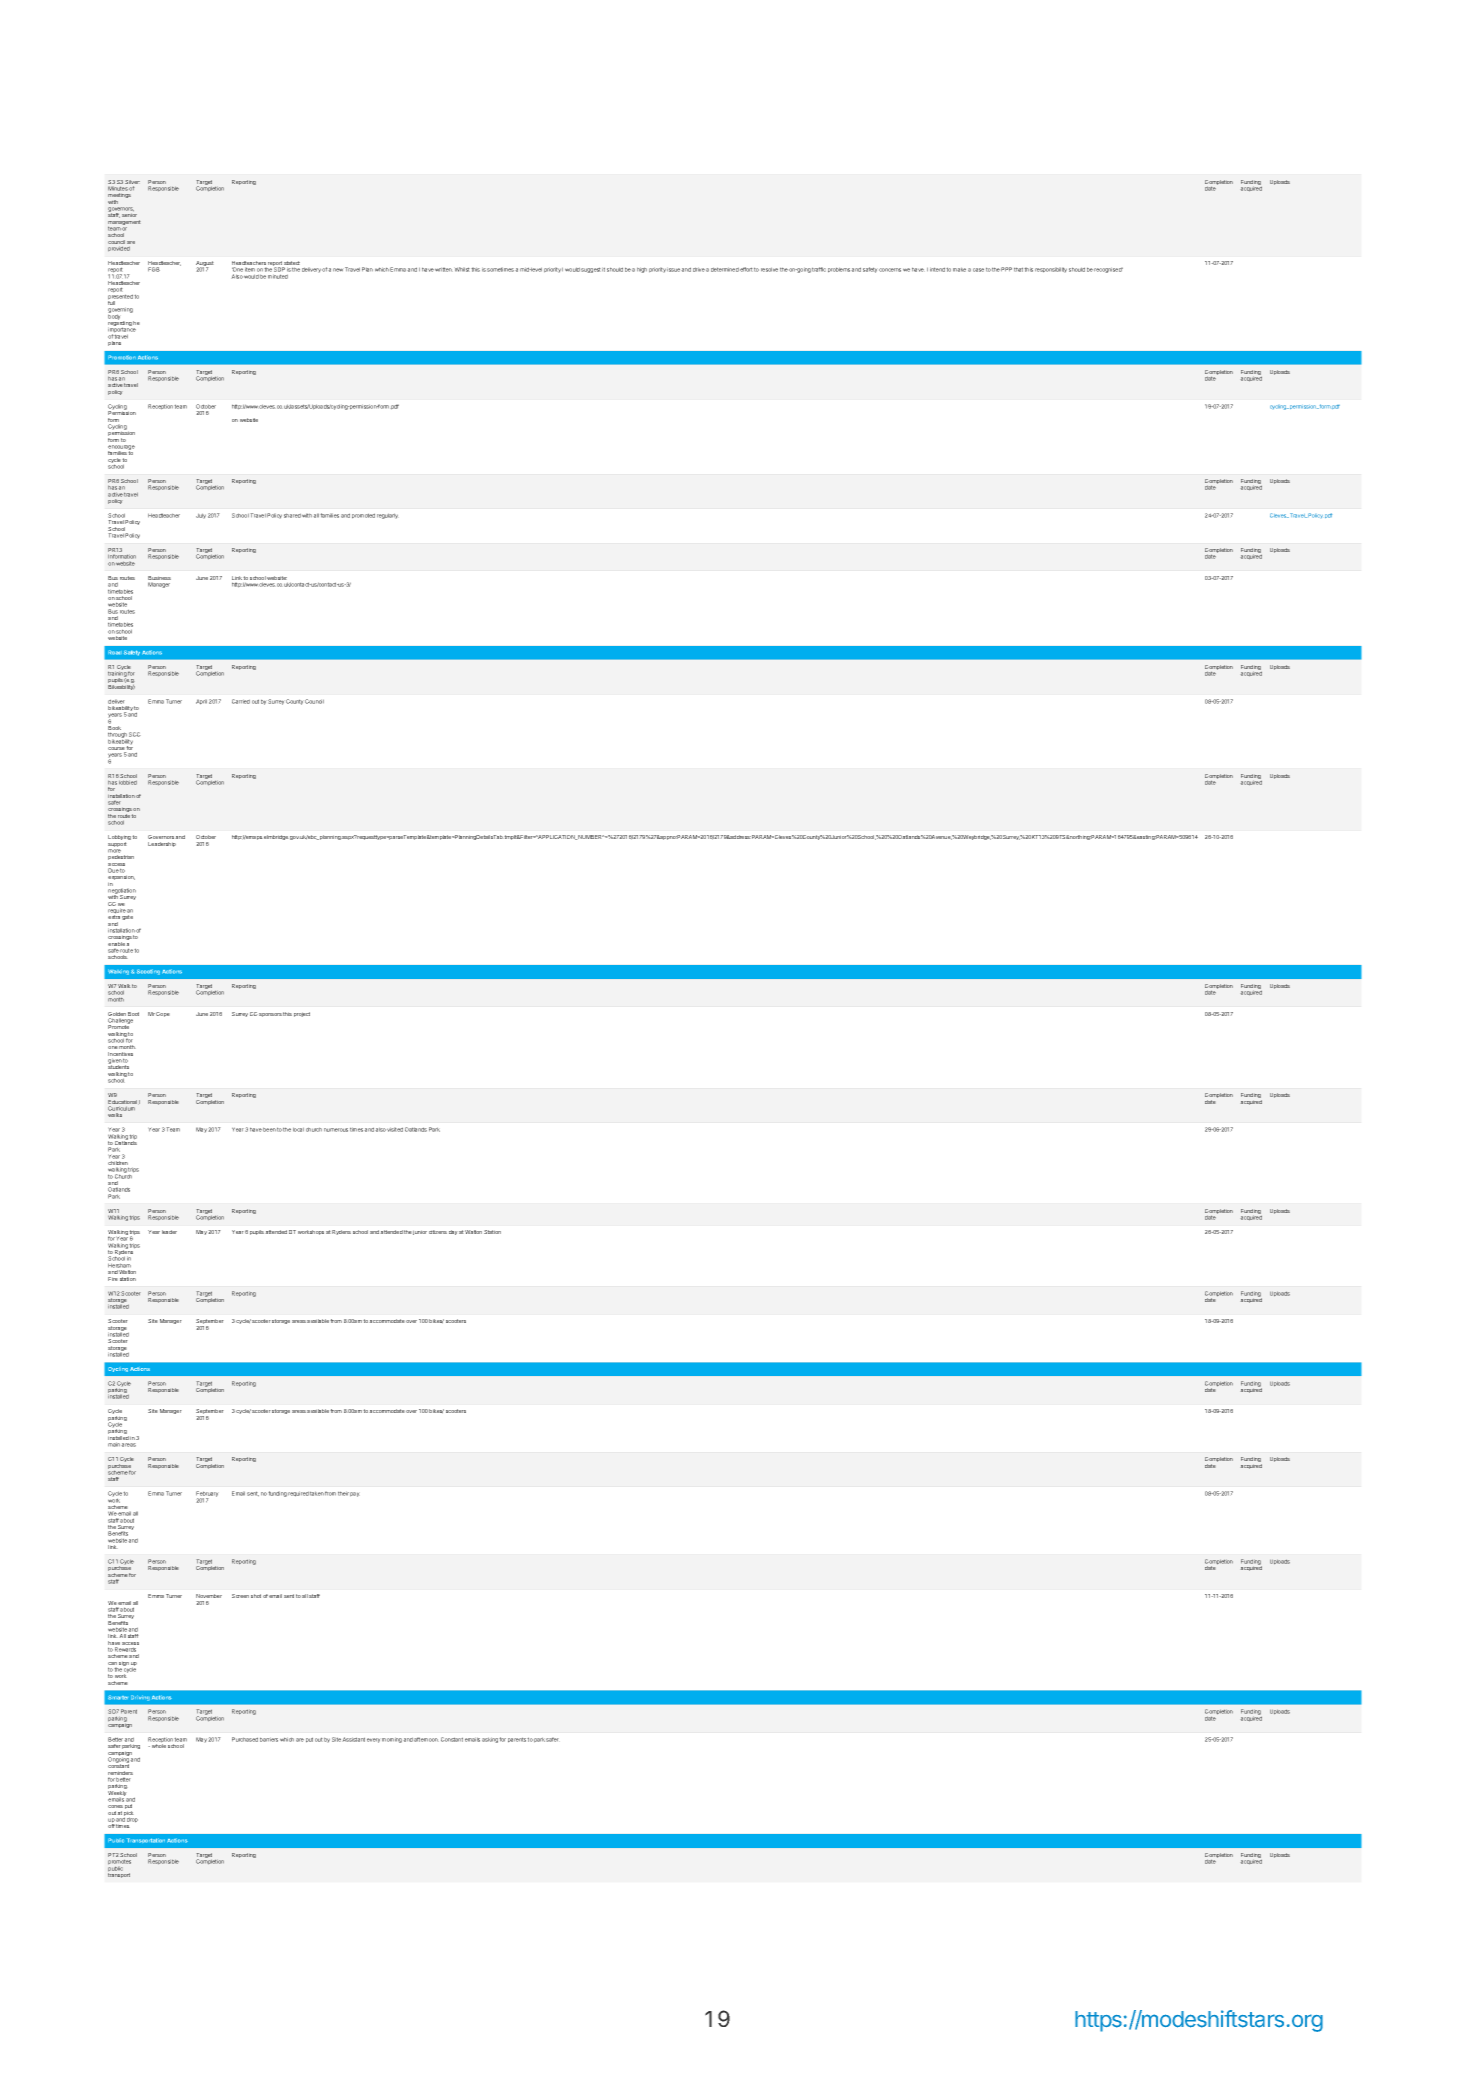  What do you see at coordinates (269, 1739) in the page?
I see `barriers` at bounding box center [269, 1739].
